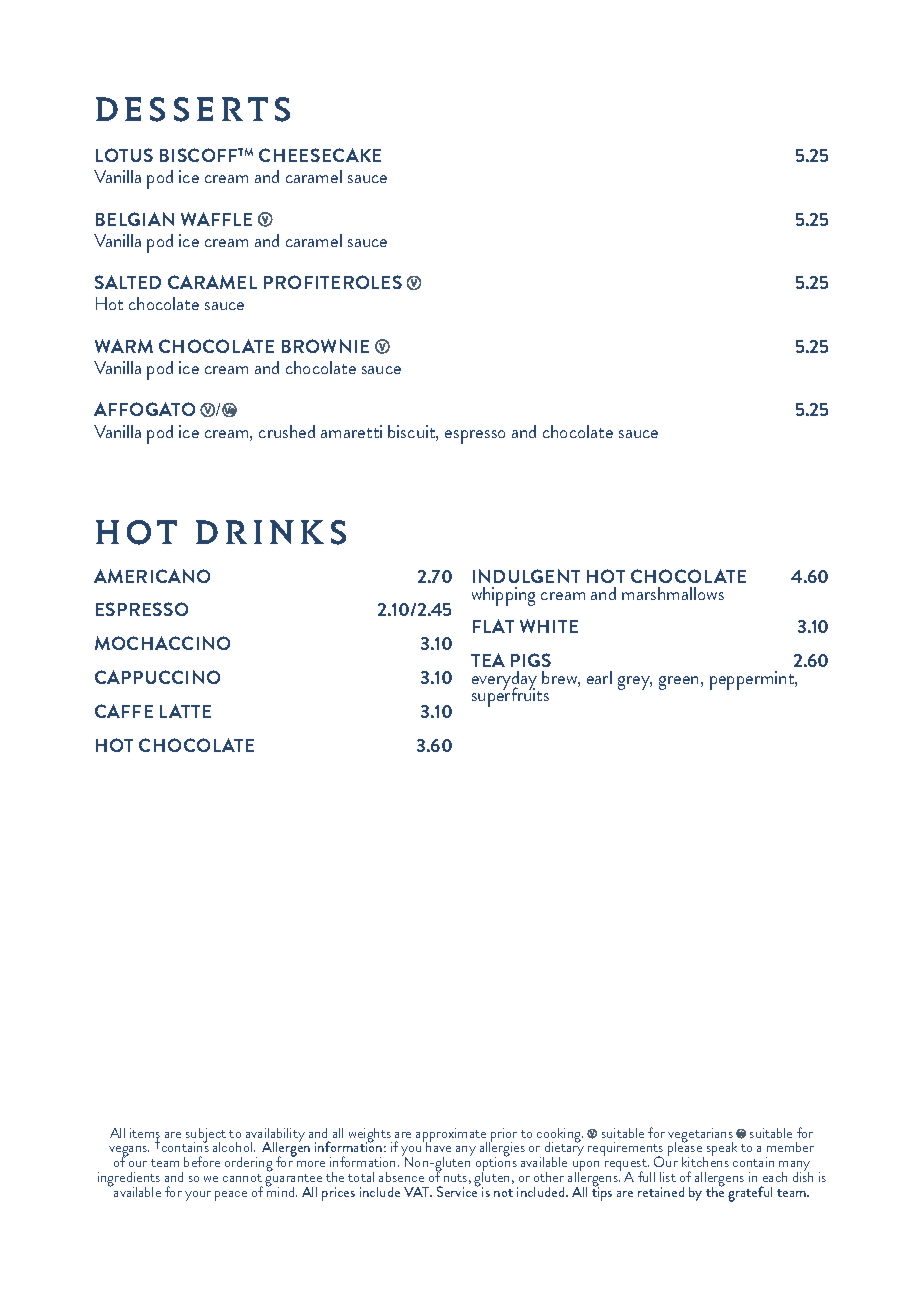  What do you see at coordinates (202, 1161) in the page?
I see `before` at bounding box center [202, 1161].
